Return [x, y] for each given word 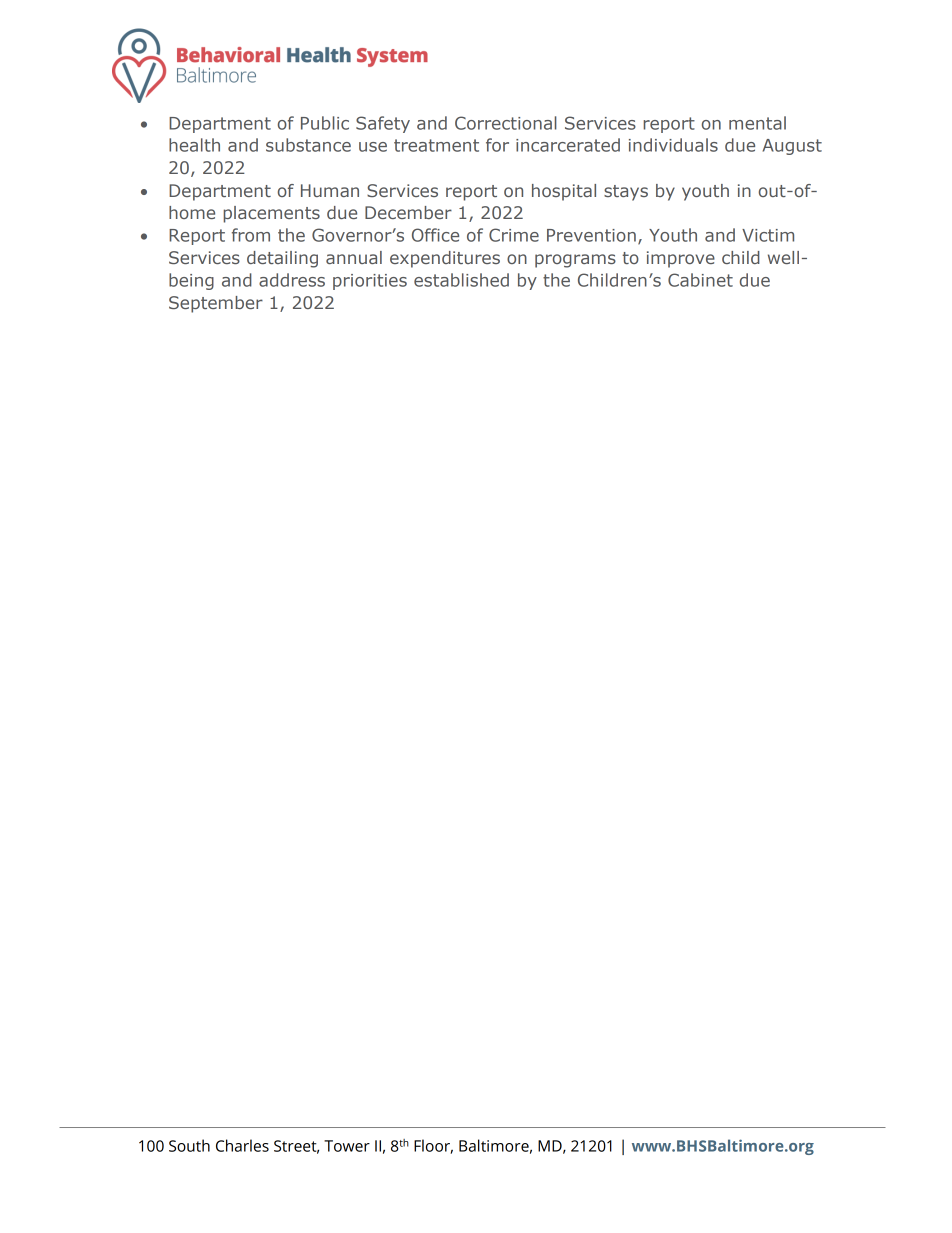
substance [308, 145]
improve [681, 259]
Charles [242, 1145]
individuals [673, 145]
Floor [433, 1146]
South [189, 1145]
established [461, 280]
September [216, 304]
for [497, 145]
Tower [347, 1146]
